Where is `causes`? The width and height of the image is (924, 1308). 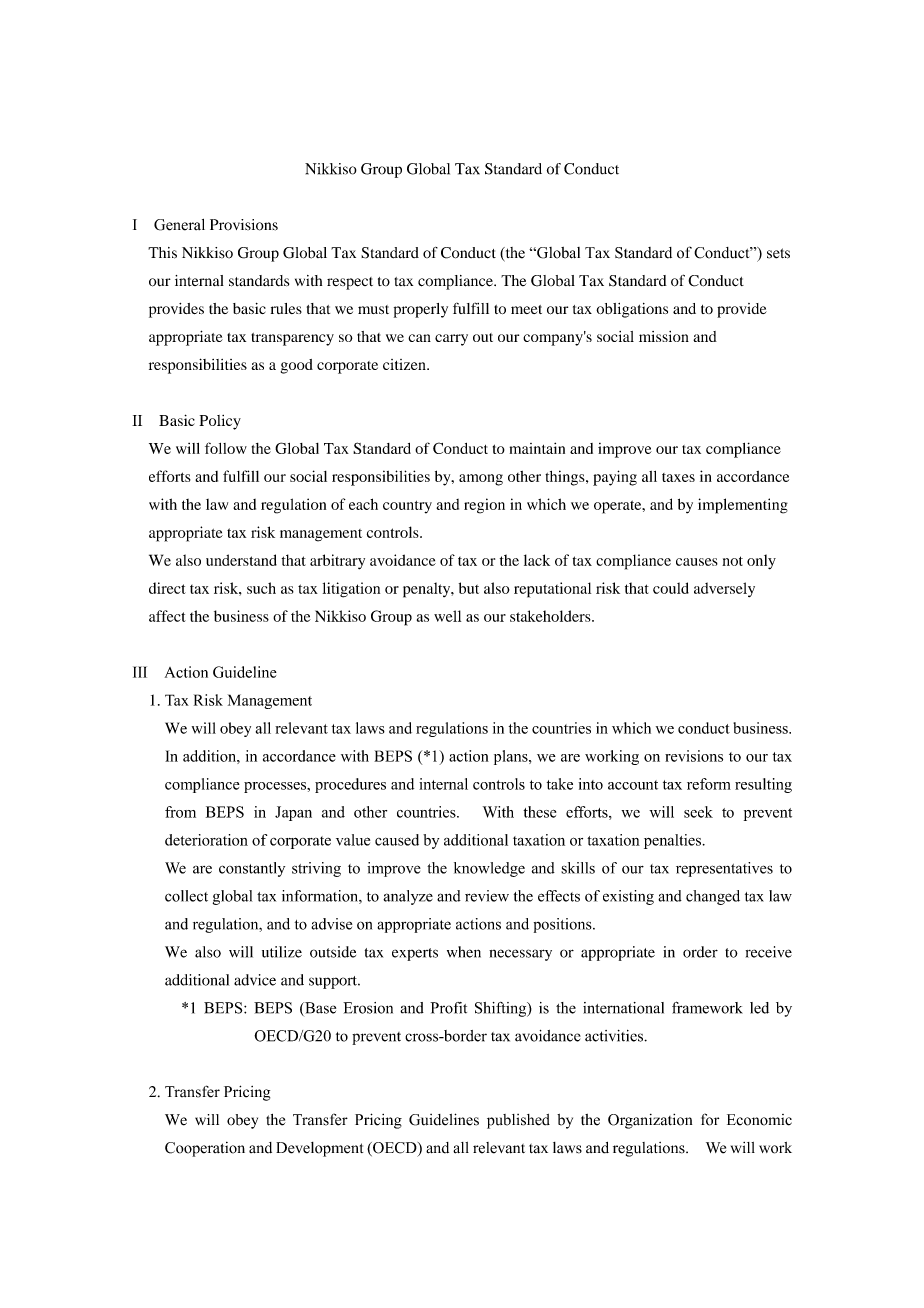
causes is located at coordinates (697, 562).
